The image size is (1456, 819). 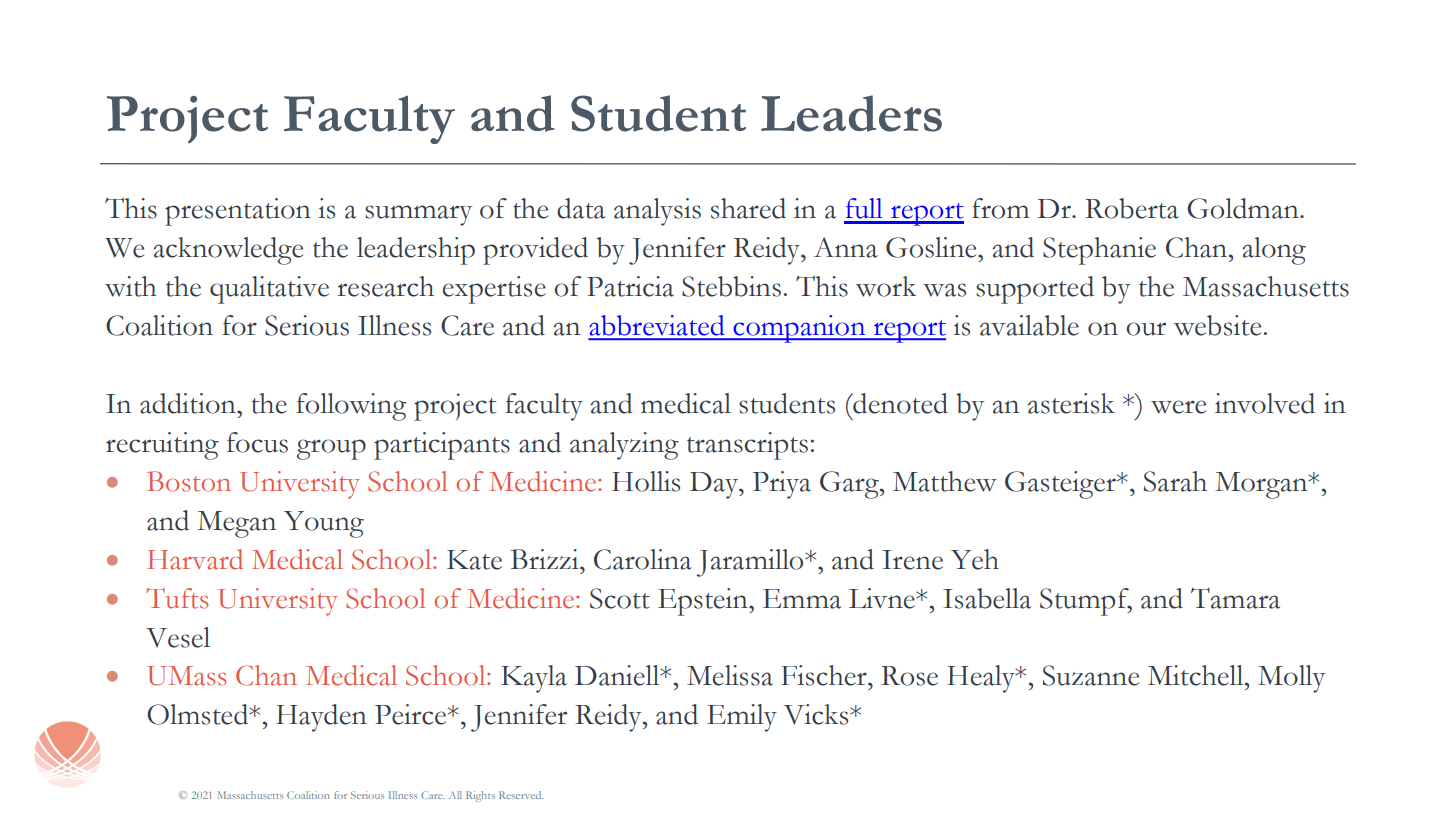 I want to click on All, so click(x=455, y=795).
